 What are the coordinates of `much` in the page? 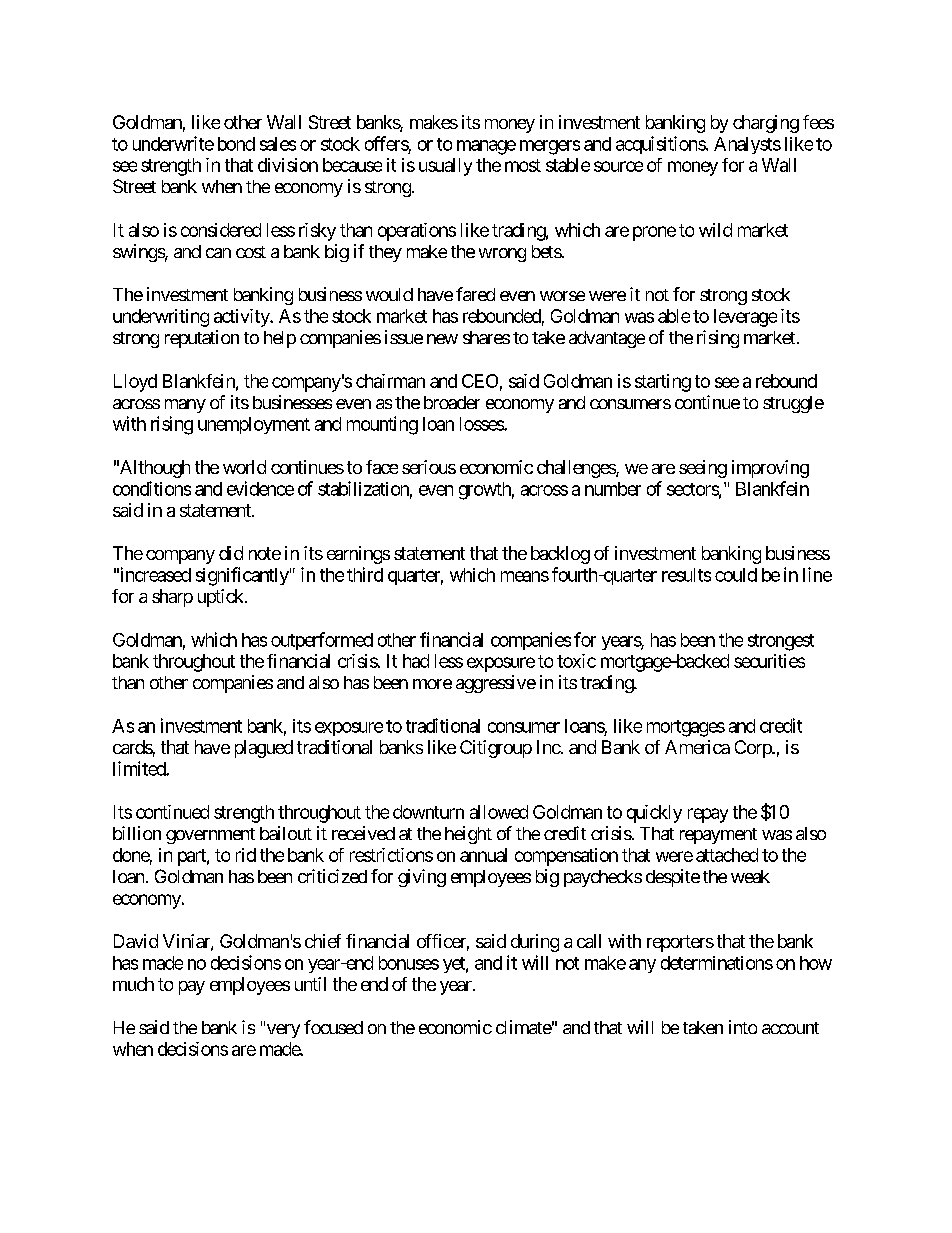 It's located at (133, 984).
